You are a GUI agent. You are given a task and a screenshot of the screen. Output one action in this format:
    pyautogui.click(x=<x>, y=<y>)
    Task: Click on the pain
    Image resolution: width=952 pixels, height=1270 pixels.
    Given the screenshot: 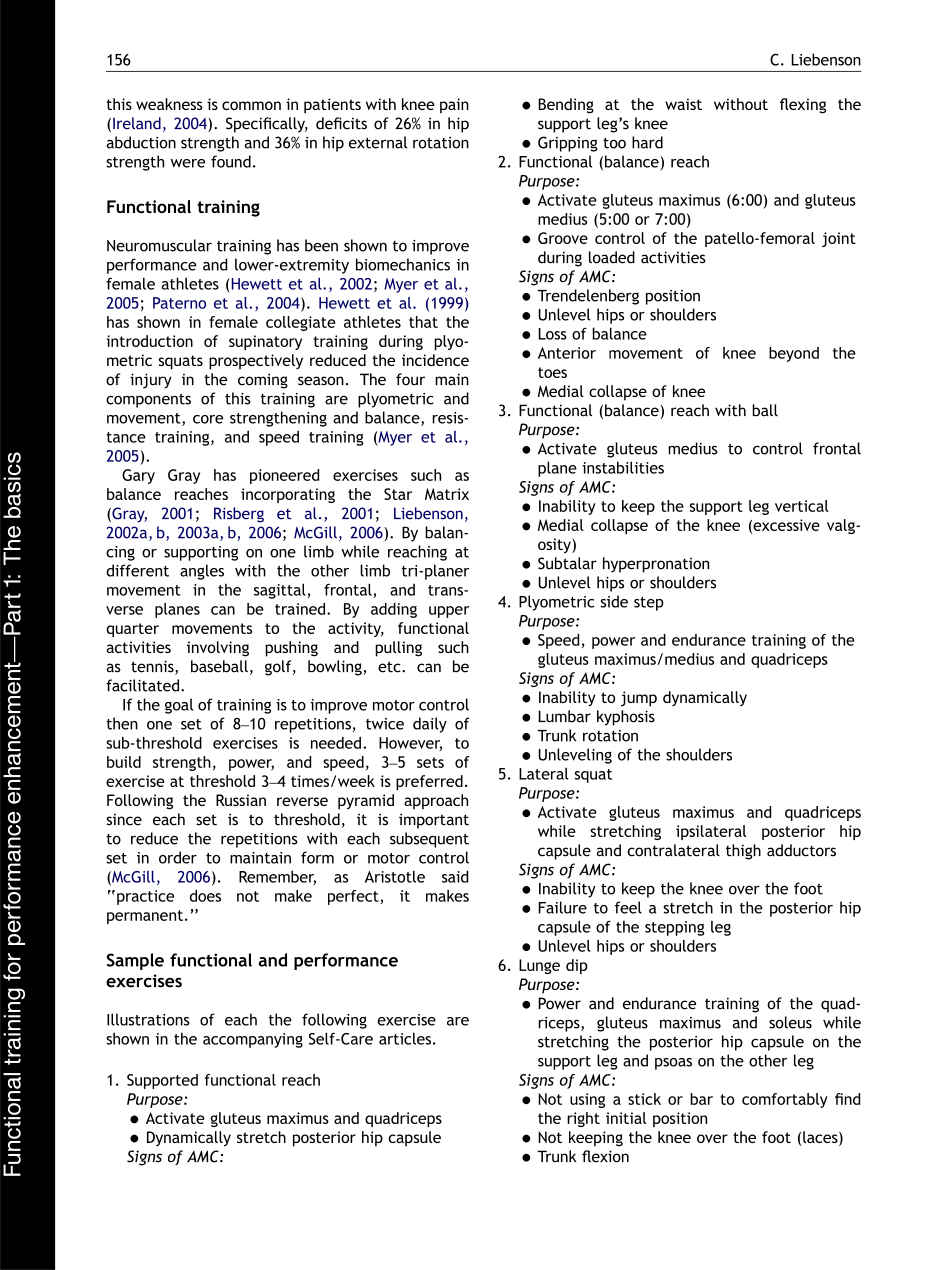 What is the action you would take?
    pyautogui.click(x=454, y=106)
